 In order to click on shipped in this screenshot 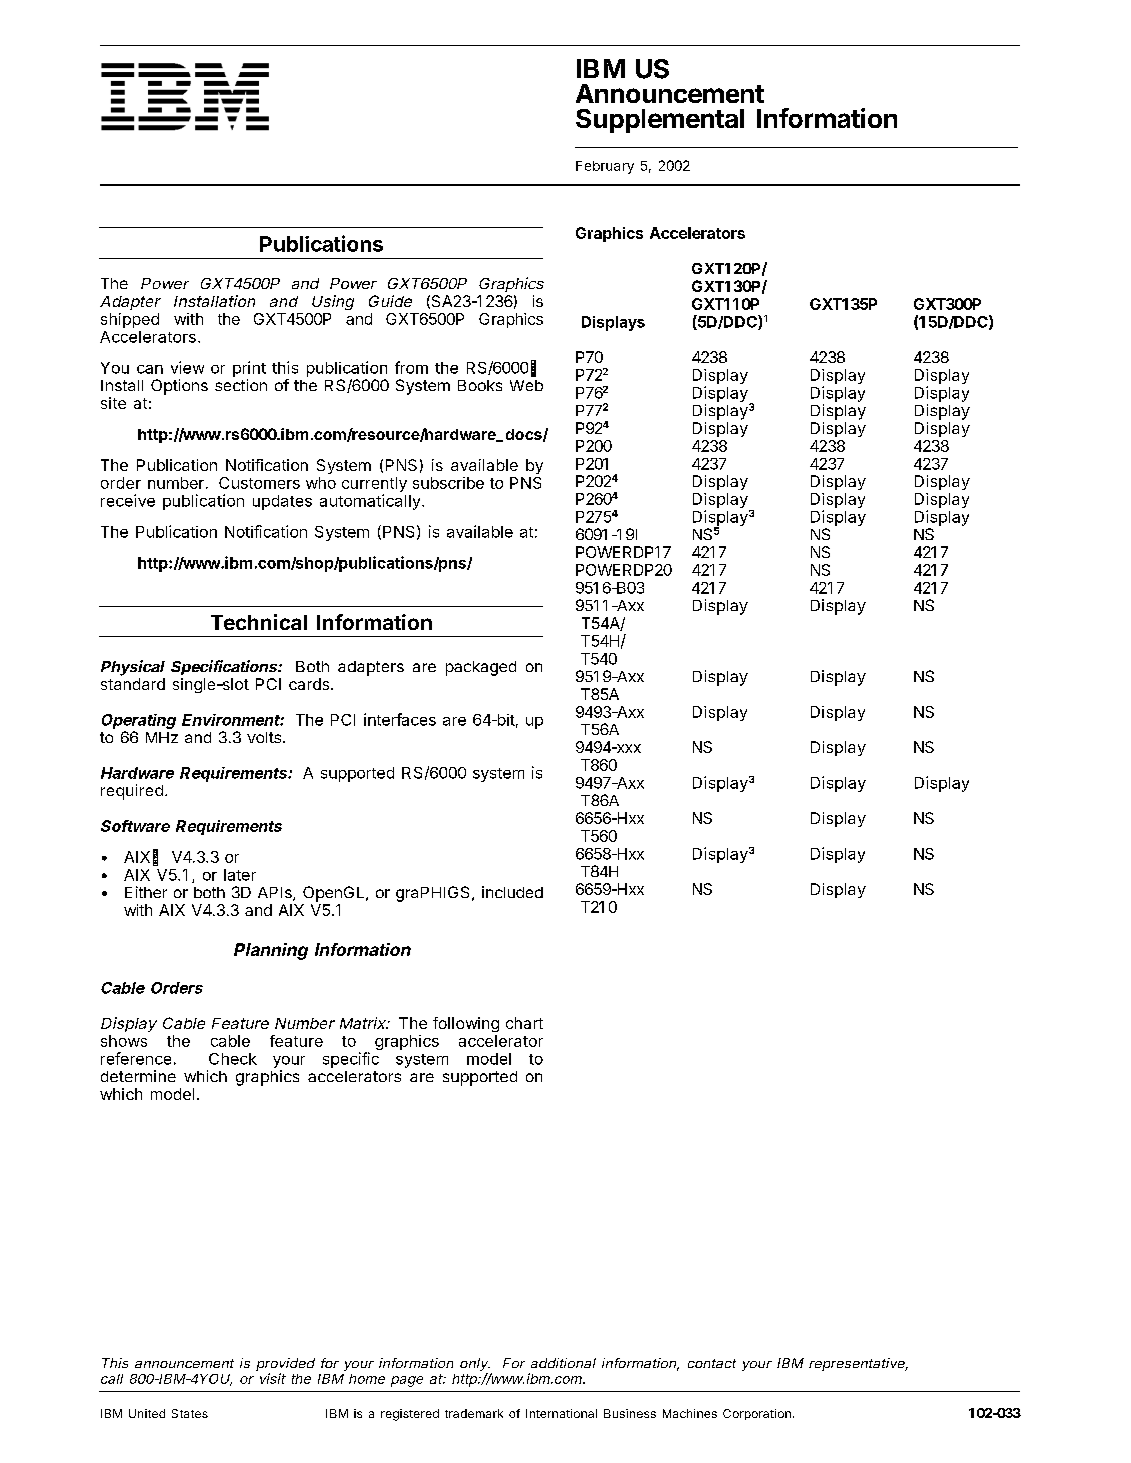, I will do `click(130, 320)`.
